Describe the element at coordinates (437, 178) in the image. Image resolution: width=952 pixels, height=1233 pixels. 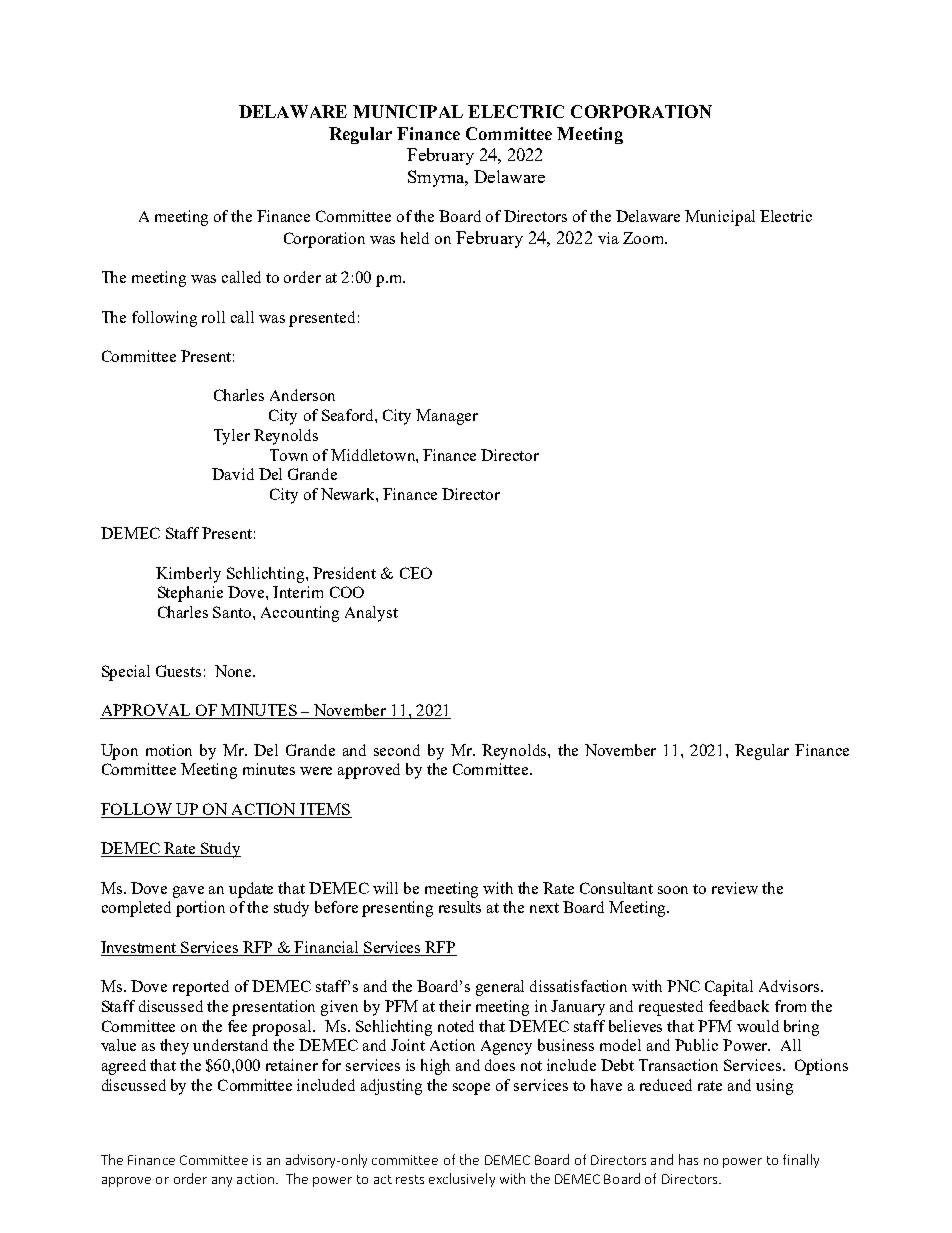
I see `Smyrna` at that location.
